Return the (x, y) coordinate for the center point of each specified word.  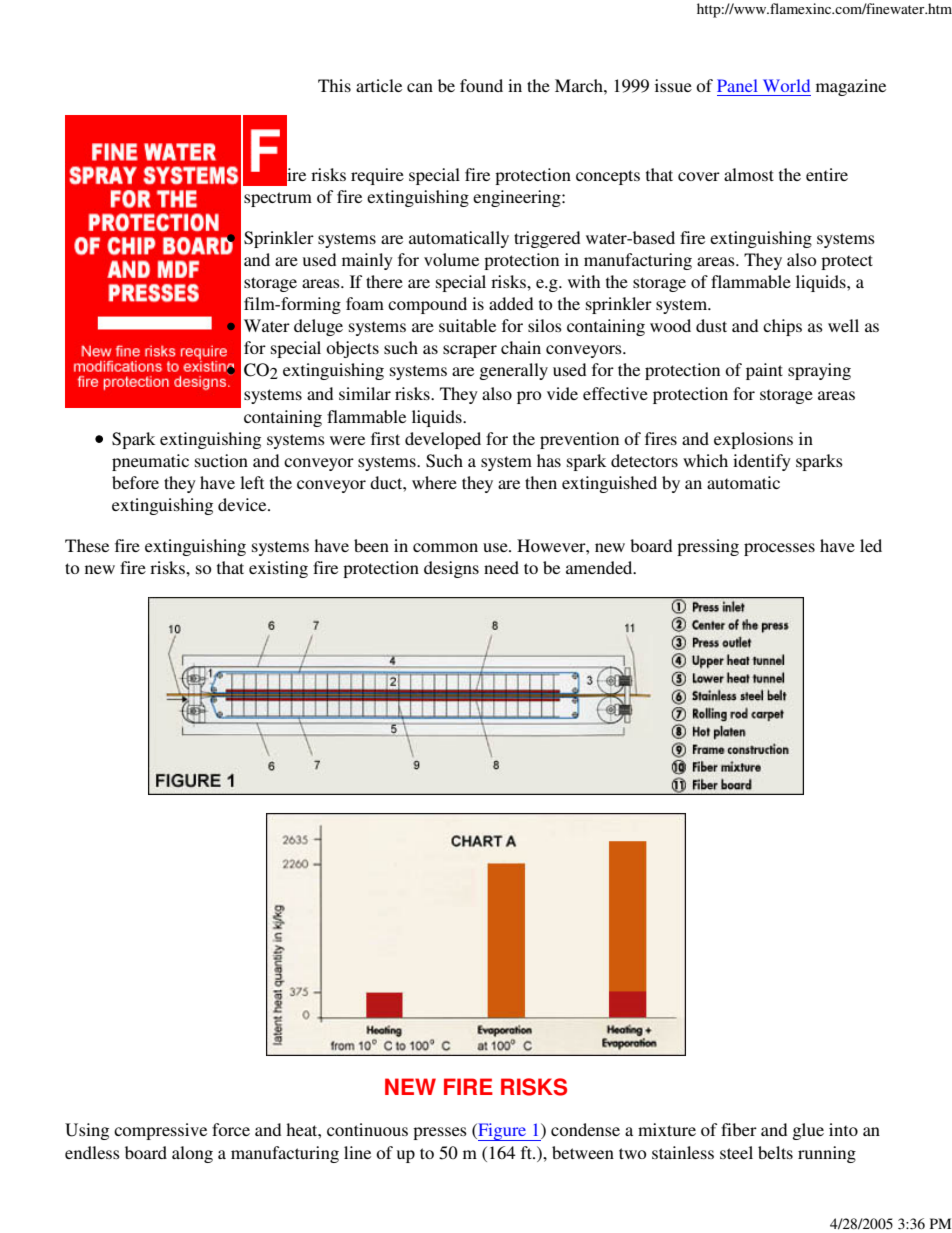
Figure (502, 1132)
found (481, 85)
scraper (470, 351)
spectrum (278, 199)
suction (221, 460)
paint (764, 371)
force (231, 1129)
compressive (160, 1131)
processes (779, 549)
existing (278, 569)
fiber (739, 1129)
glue (808, 1131)
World (786, 85)
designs (451, 569)
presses (440, 1133)
